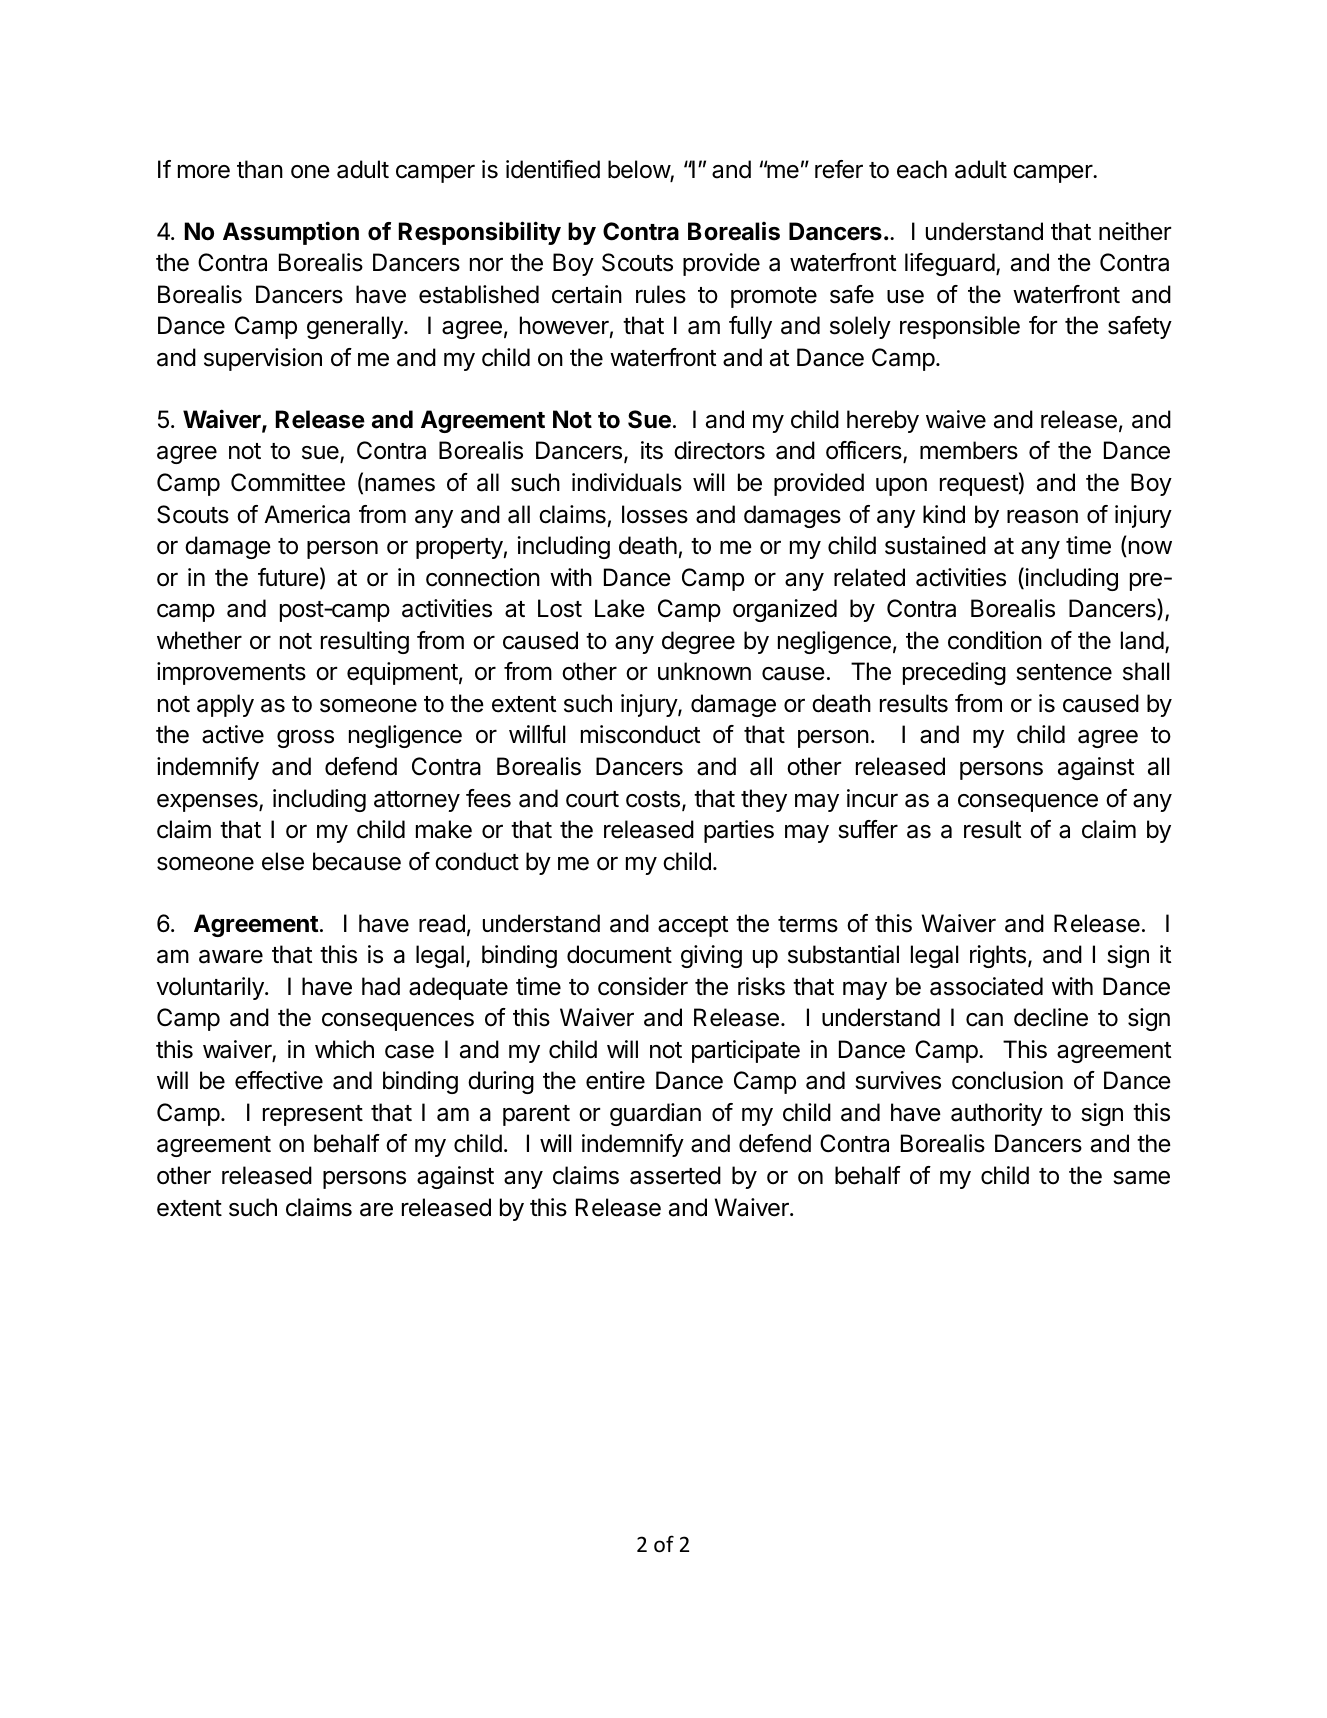  I want to click on neither, so click(1135, 231).
